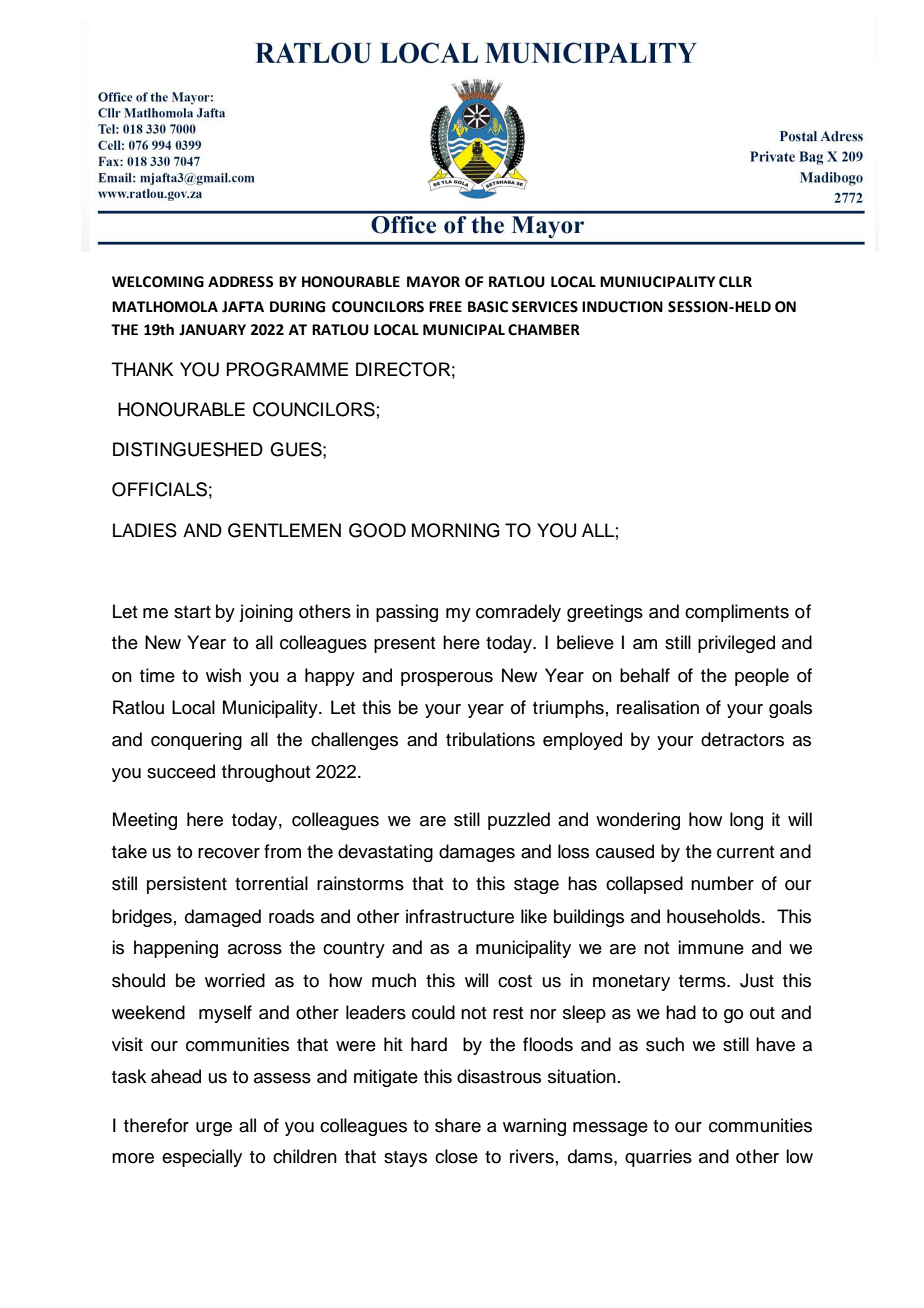 This screenshot has width=924, height=1308. What do you see at coordinates (445, 306) in the screenshot?
I see `FREE` at bounding box center [445, 306].
